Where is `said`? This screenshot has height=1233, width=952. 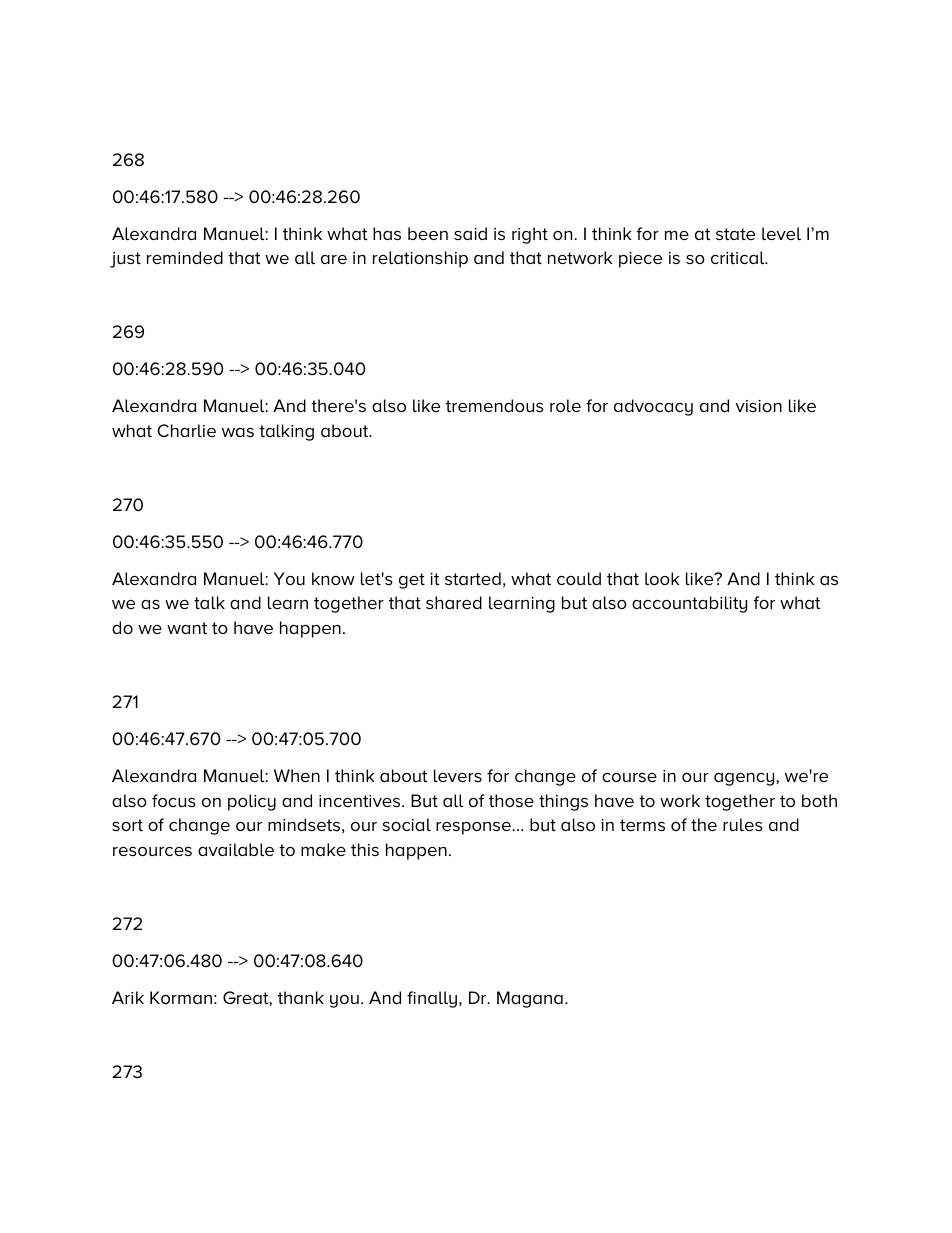
said is located at coordinates (470, 233).
